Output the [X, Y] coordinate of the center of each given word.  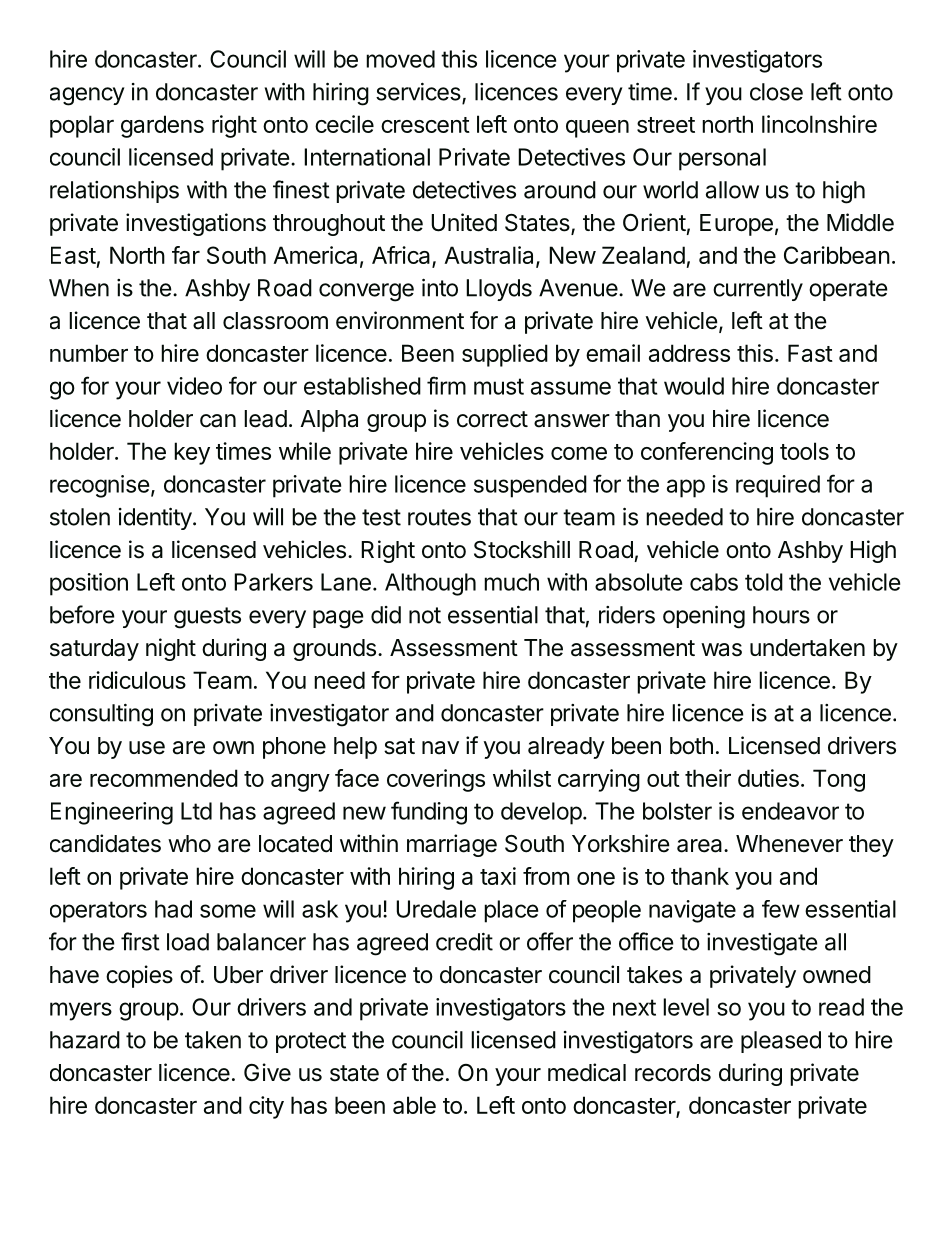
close [776, 92]
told [764, 582]
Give [267, 1072]
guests [207, 618]
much [511, 582]
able [414, 1105]
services [419, 93]
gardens [162, 126]
